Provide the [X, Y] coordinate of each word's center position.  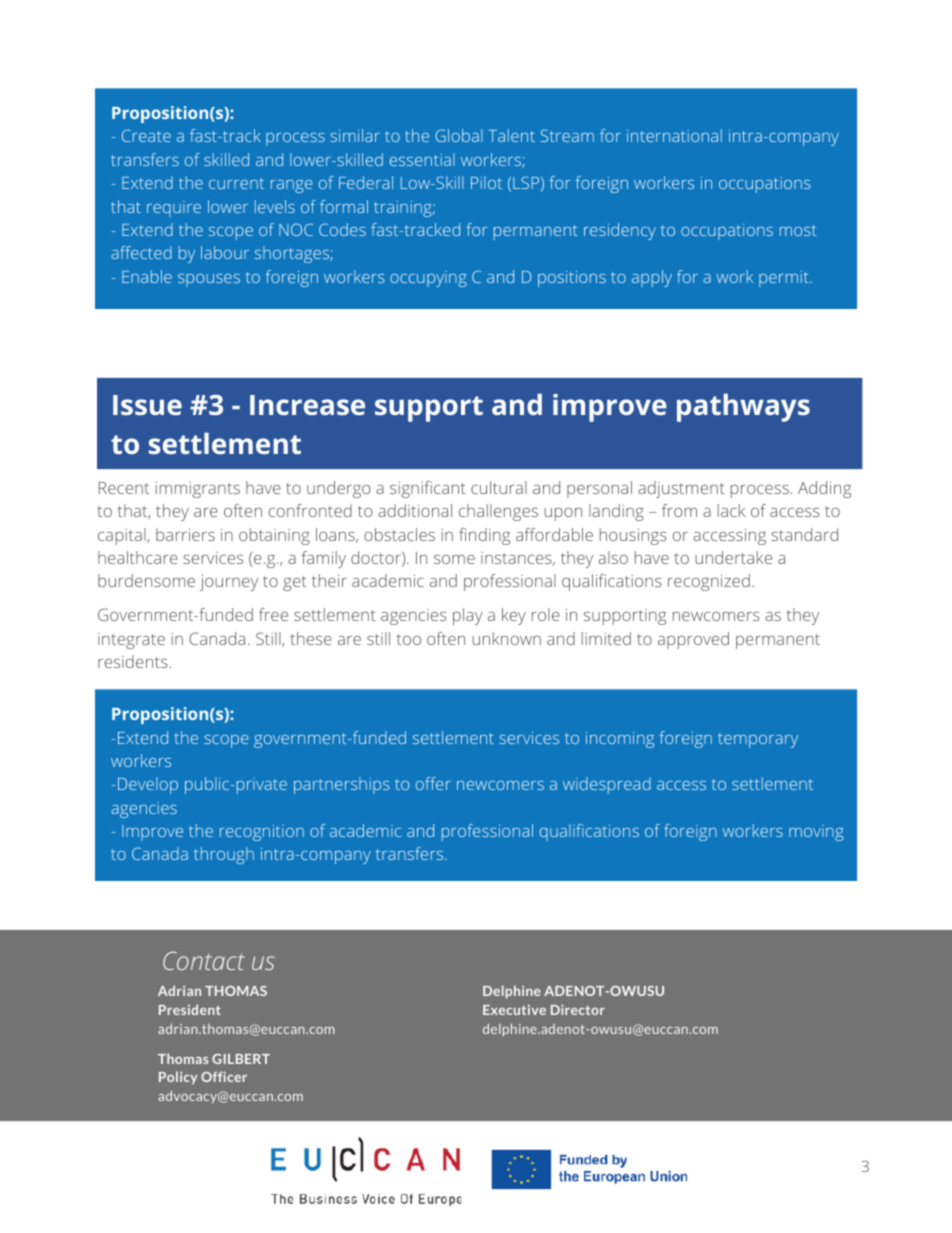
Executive [514, 1010]
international [674, 135]
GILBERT [241, 1059]
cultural [499, 487]
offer [433, 783]
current [236, 183]
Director [578, 1010]
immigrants [197, 490]
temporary [758, 740]
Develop [148, 785]
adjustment [681, 489]
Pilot [486, 182]
